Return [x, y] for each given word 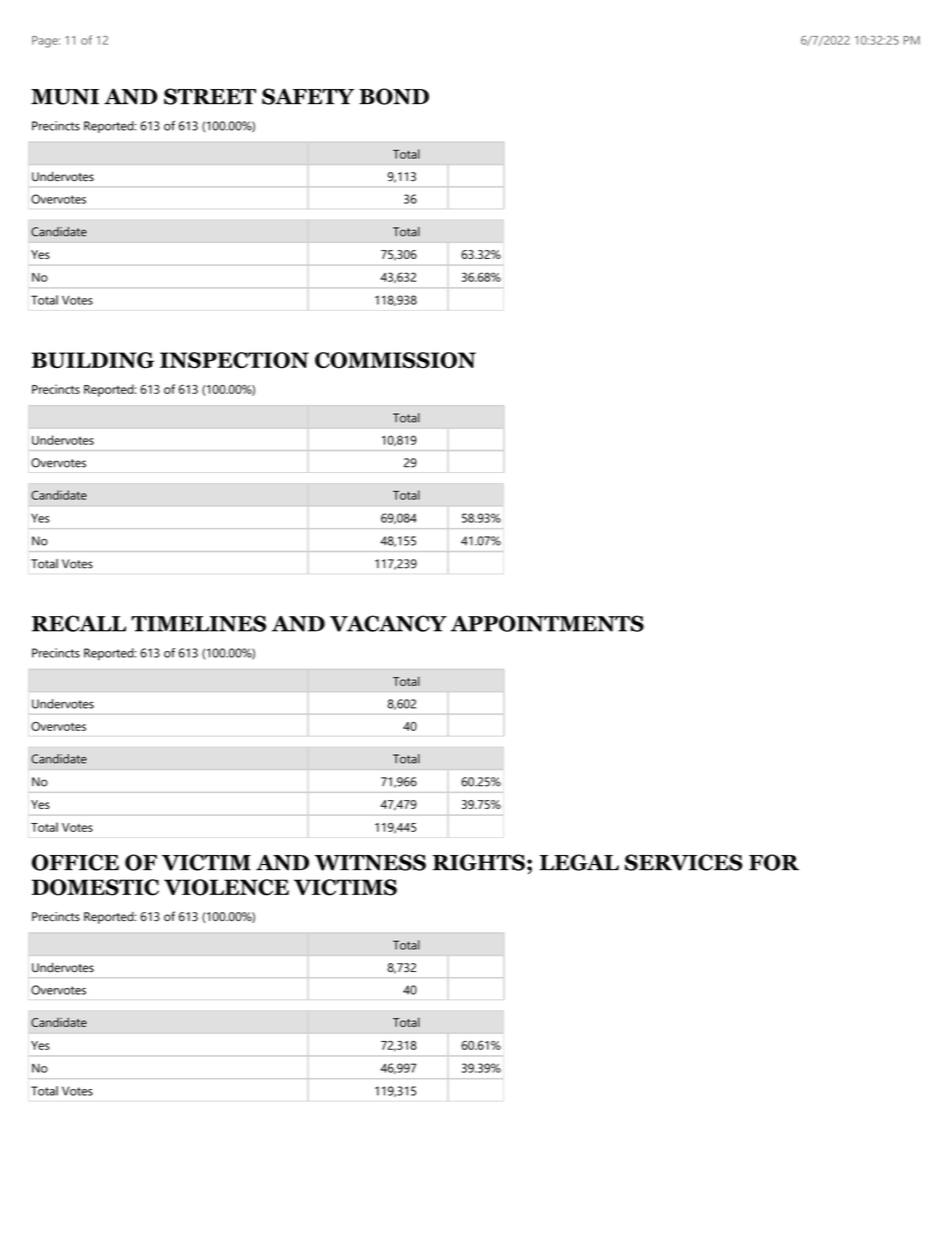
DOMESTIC [95, 887]
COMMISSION [395, 360]
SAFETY [308, 96]
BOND [394, 96]
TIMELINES [198, 623]
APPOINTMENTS [547, 623]
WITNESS [370, 862]
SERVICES [684, 862]
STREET [210, 96]
